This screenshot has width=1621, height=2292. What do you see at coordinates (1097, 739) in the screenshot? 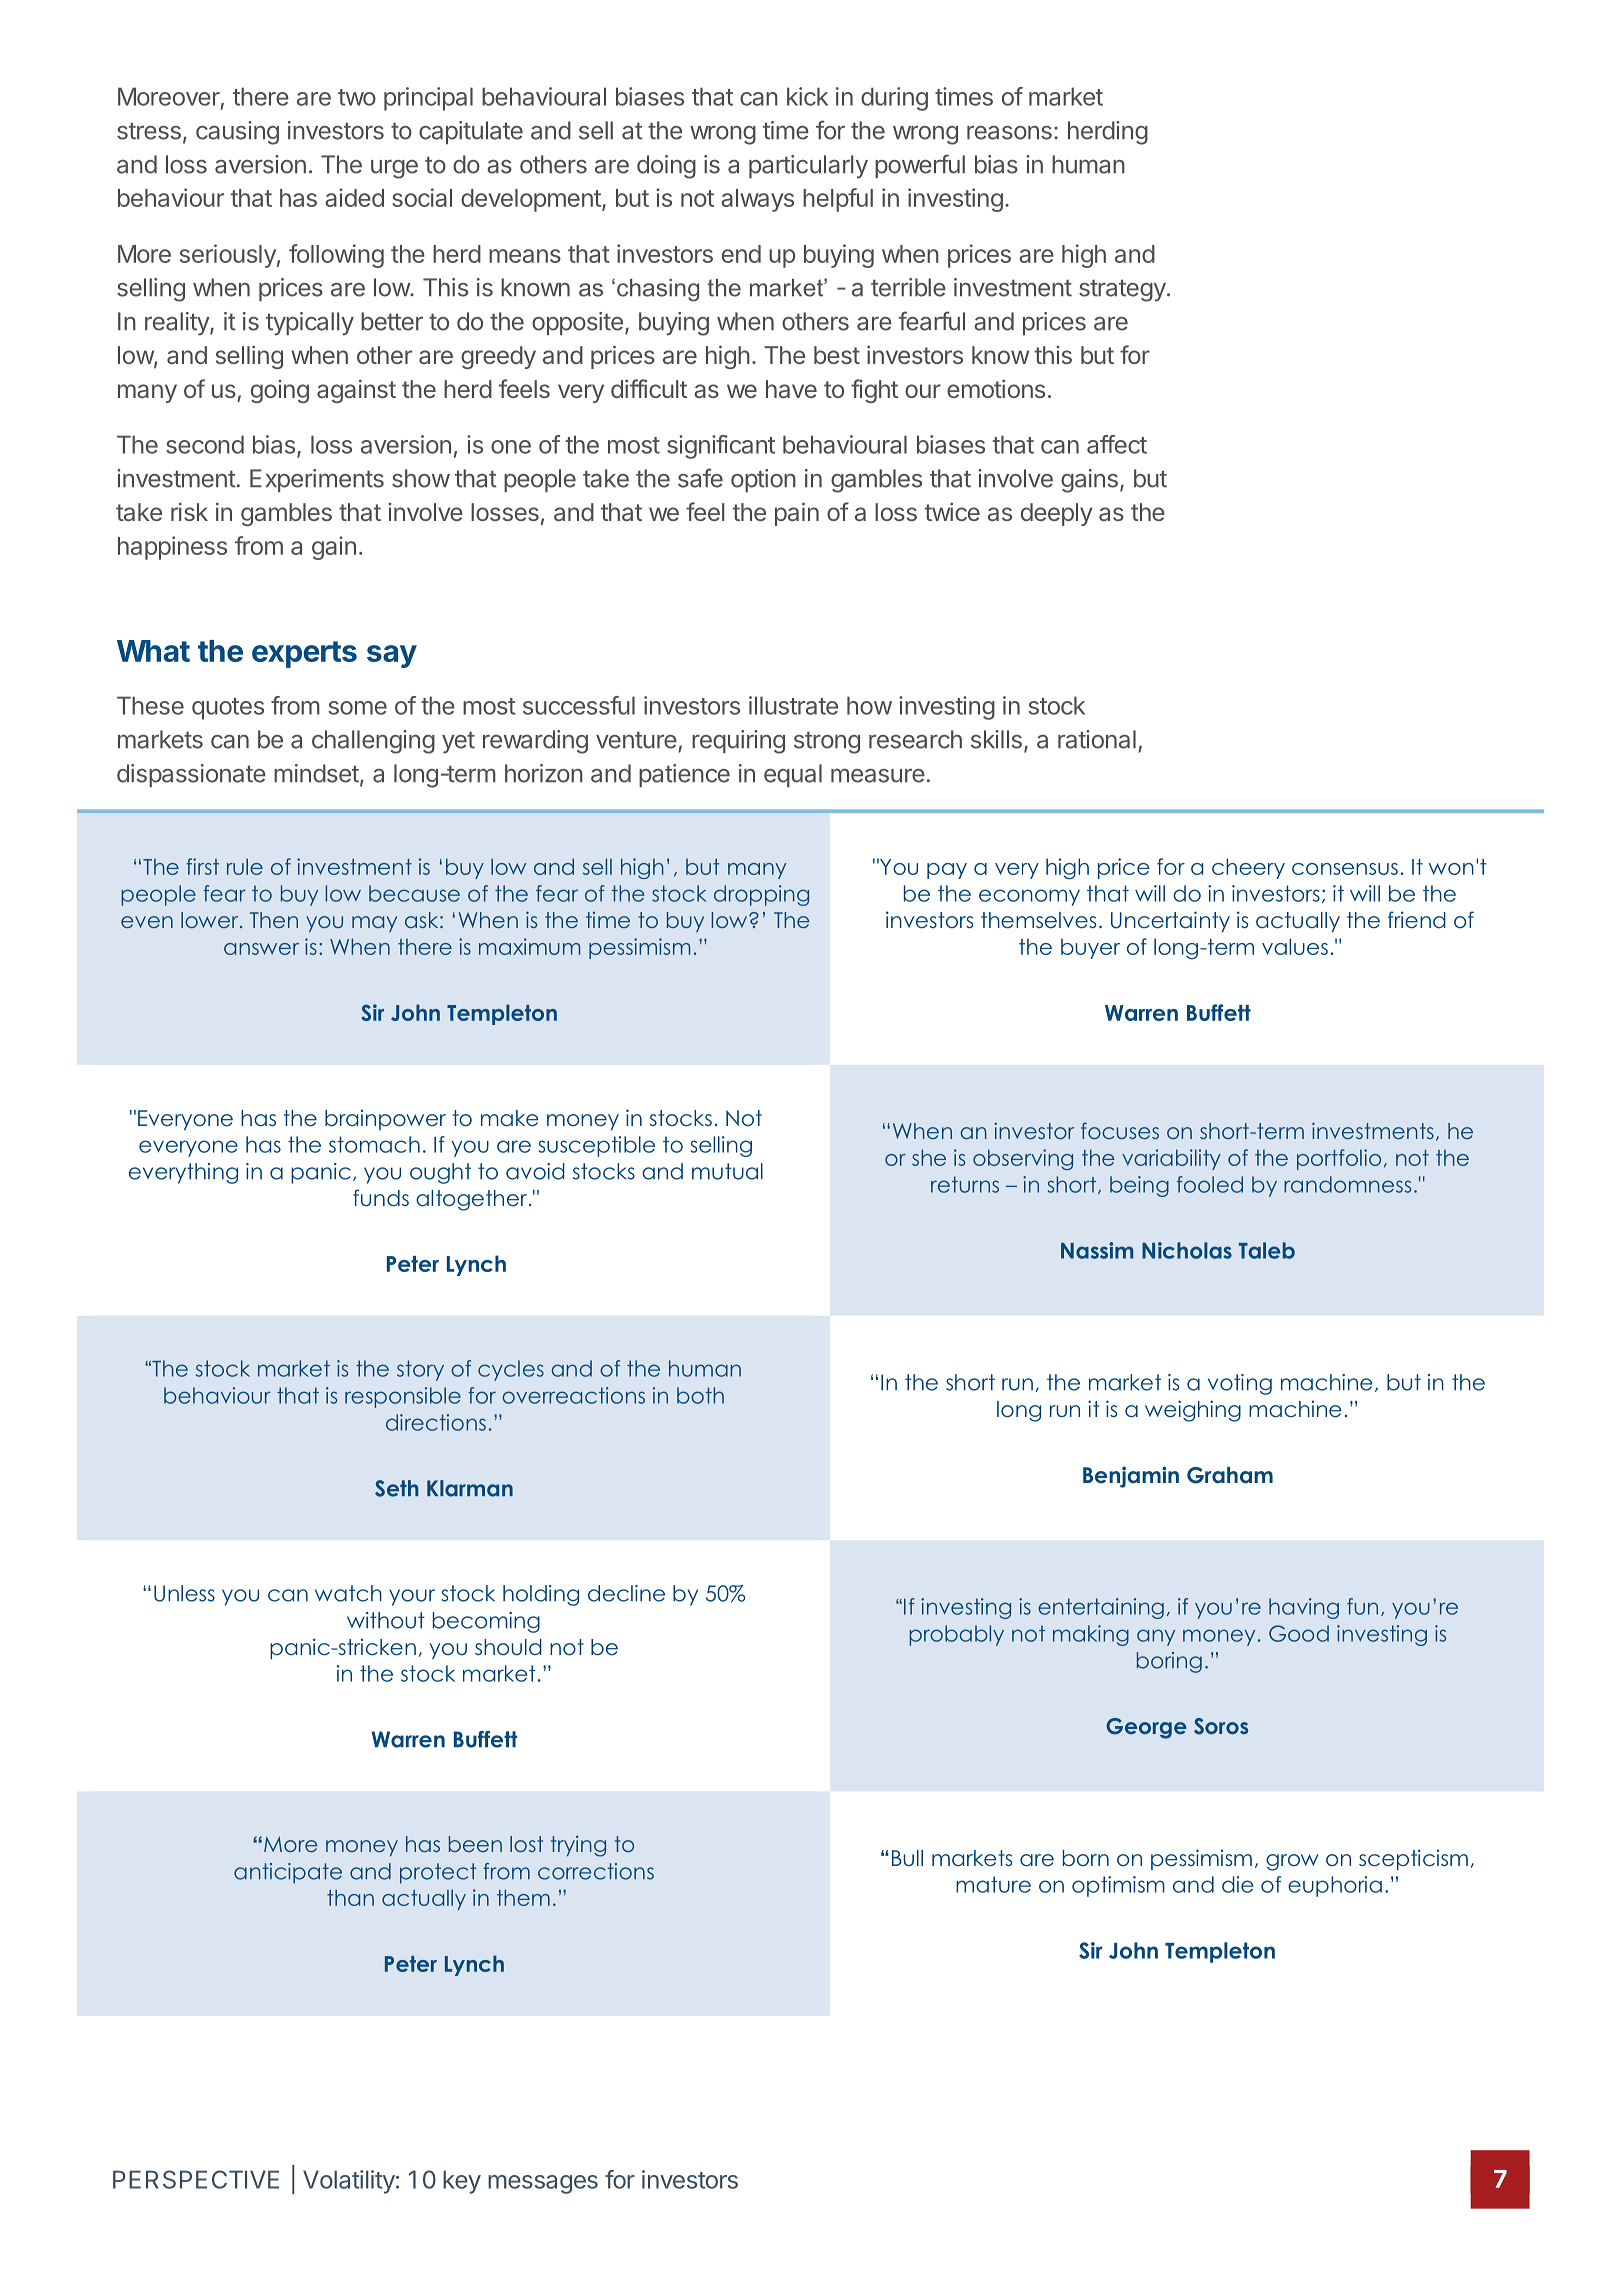
I see `rational` at bounding box center [1097, 739].
